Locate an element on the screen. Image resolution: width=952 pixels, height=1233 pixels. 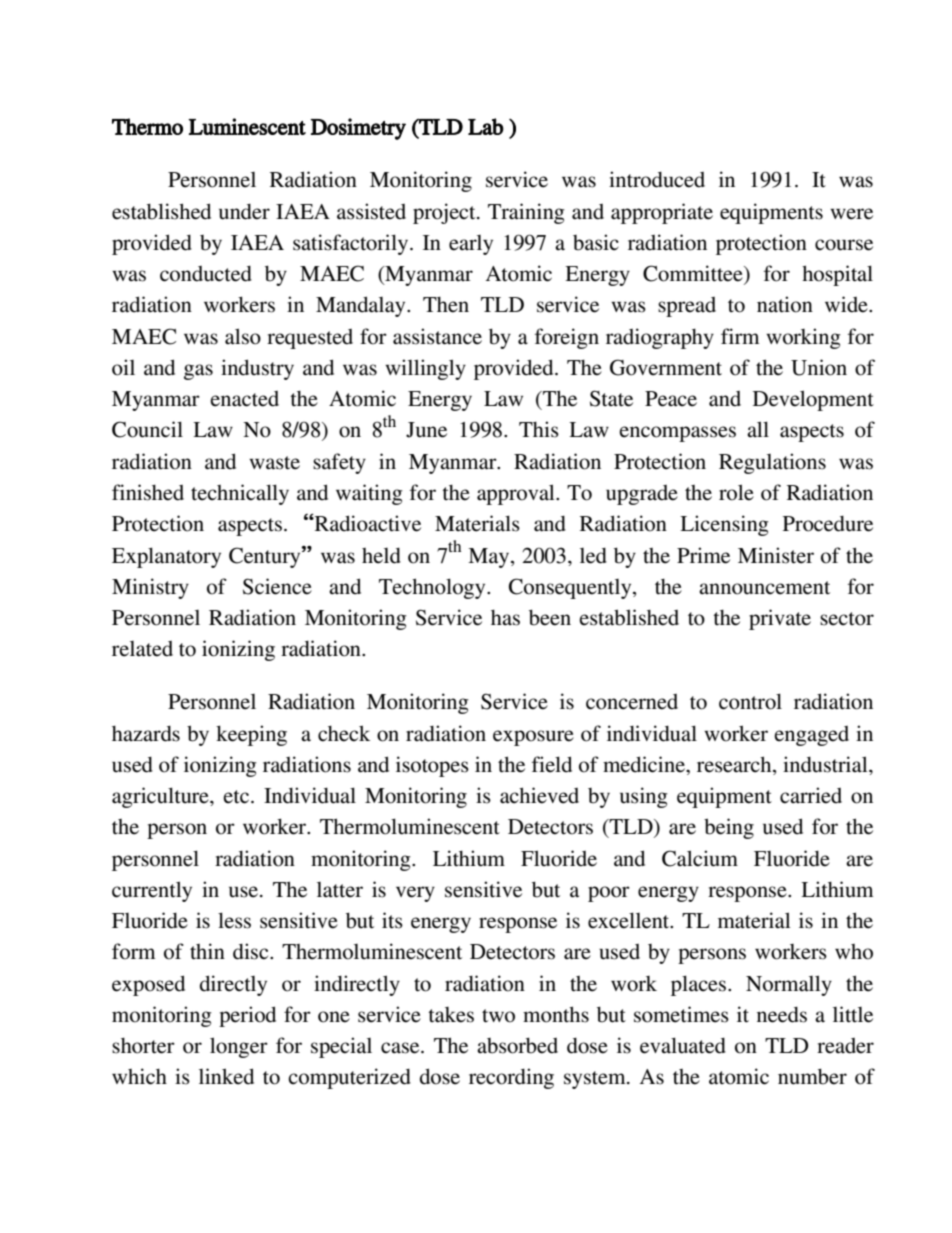
Regulations is located at coordinates (772, 463).
